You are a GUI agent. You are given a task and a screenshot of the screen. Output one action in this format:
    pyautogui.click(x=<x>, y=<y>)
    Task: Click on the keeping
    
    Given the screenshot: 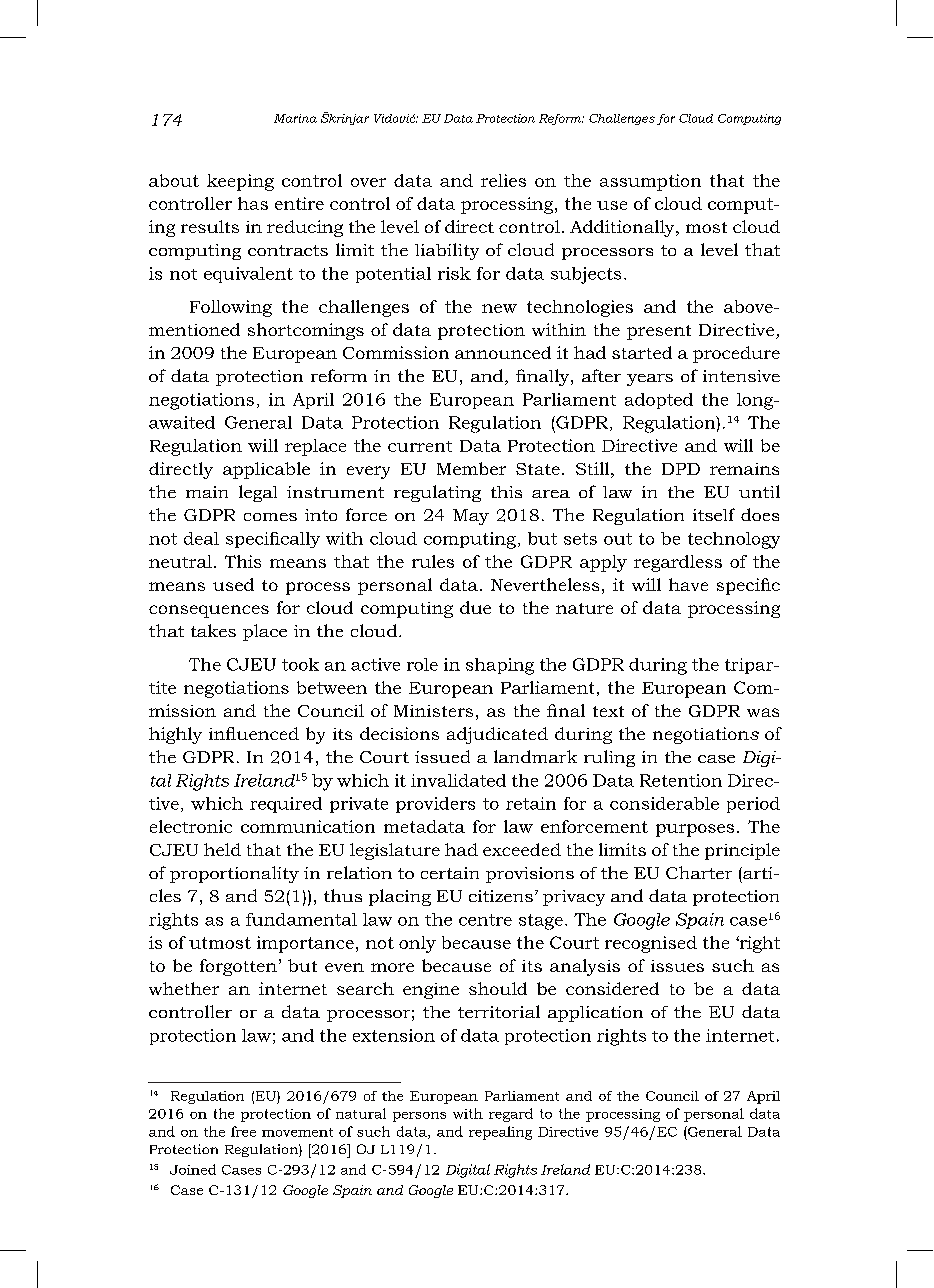 What is the action you would take?
    pyautogui.click(x=240, y=182)
